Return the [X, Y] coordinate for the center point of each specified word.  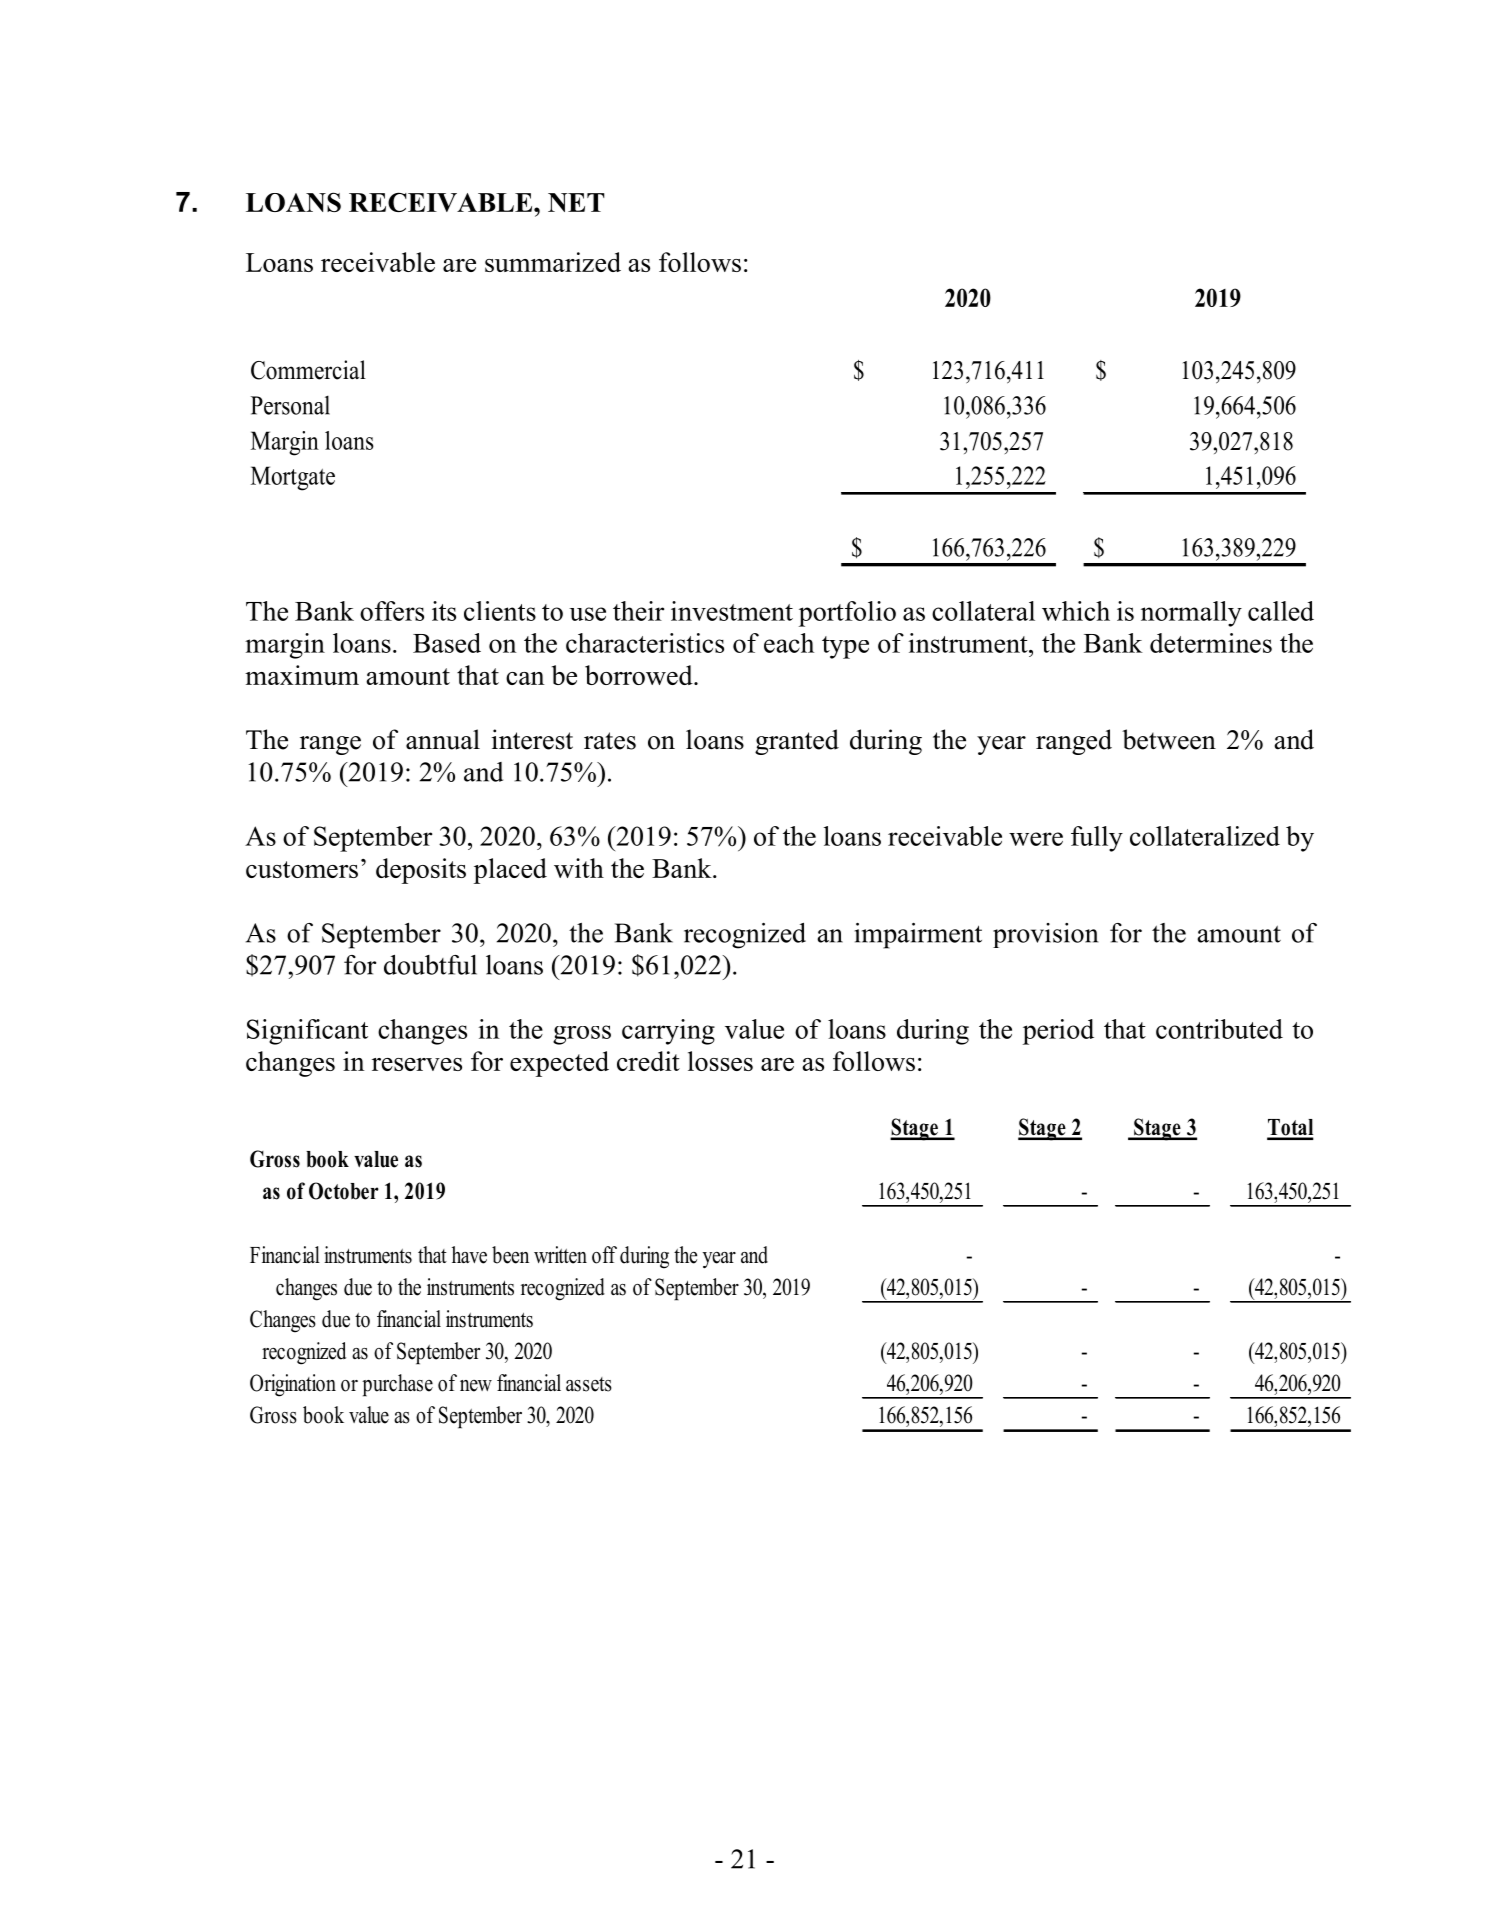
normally [1191, 614]
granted [797, 742]
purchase [397, 1385]
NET [576, 202]
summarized [553, 262]
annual [443, 739]
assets [589, 1384]
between [1169, 739]
